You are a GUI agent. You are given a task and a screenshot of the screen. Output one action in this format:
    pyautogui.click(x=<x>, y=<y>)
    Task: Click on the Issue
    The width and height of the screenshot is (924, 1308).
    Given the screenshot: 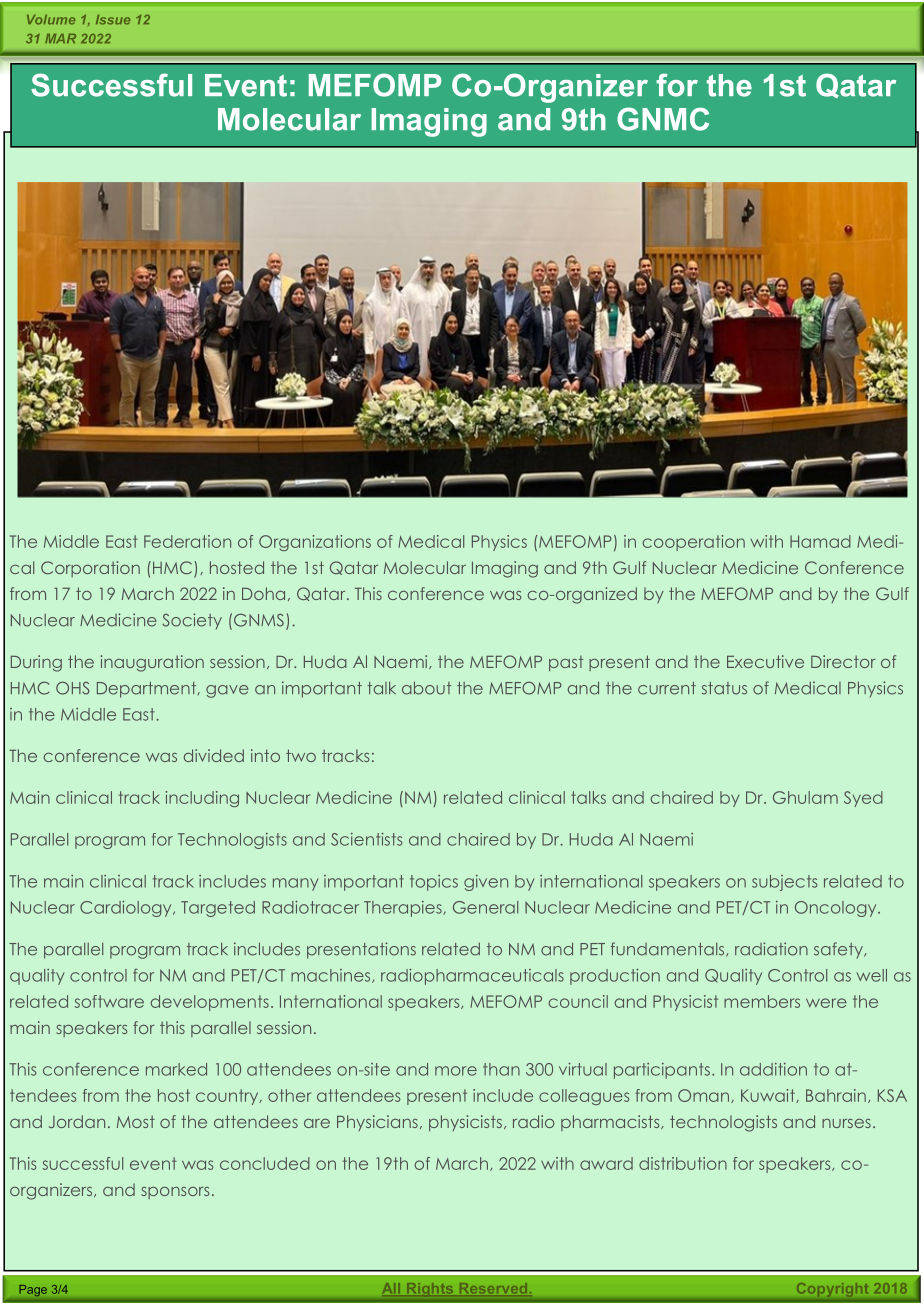 What is the action you would take?
    pyautogui.click(x=113, y=20)
